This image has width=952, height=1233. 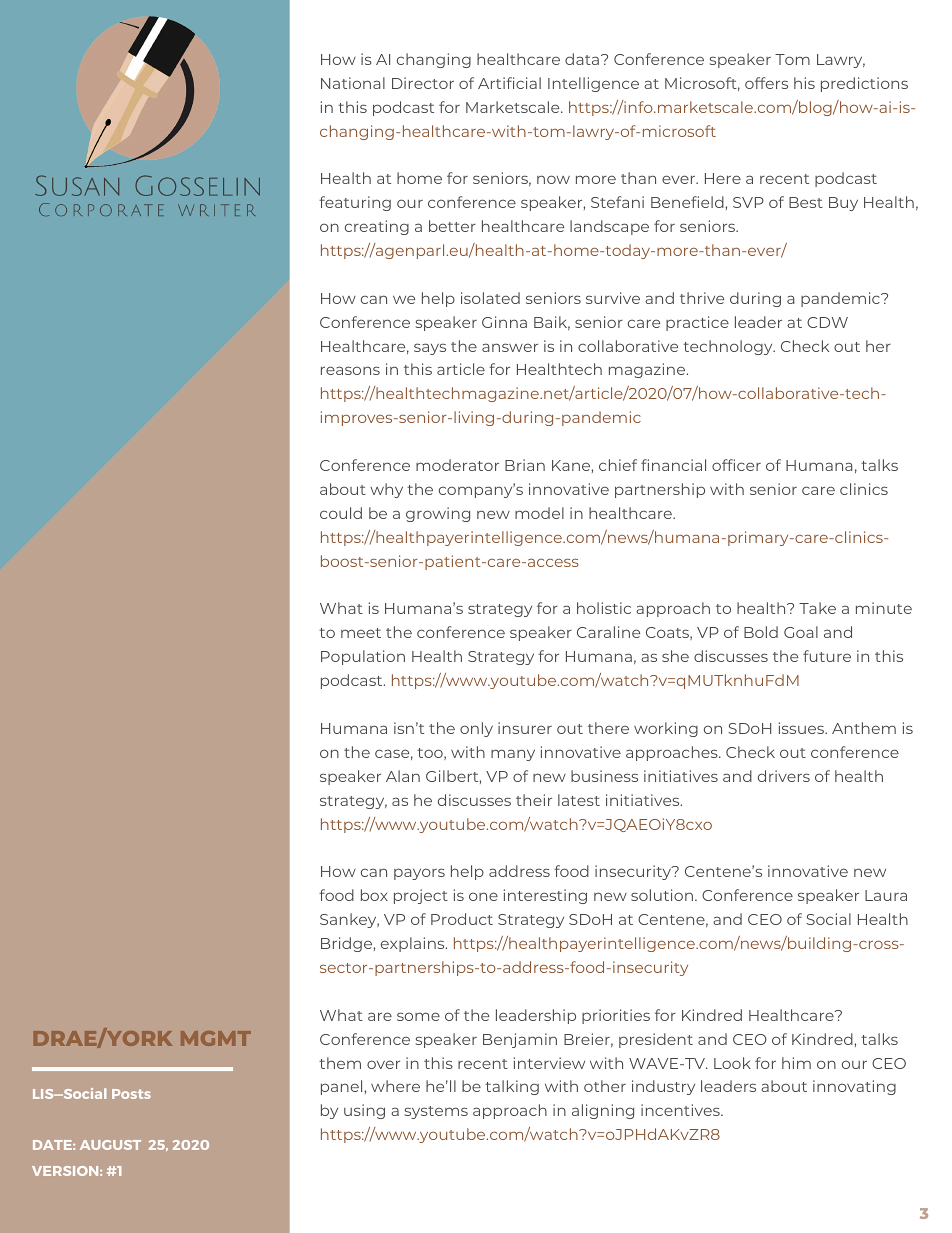 What do you see at coordinates (604, 608) in the image?
I see `holistic` at bounding box center [604, 608].
